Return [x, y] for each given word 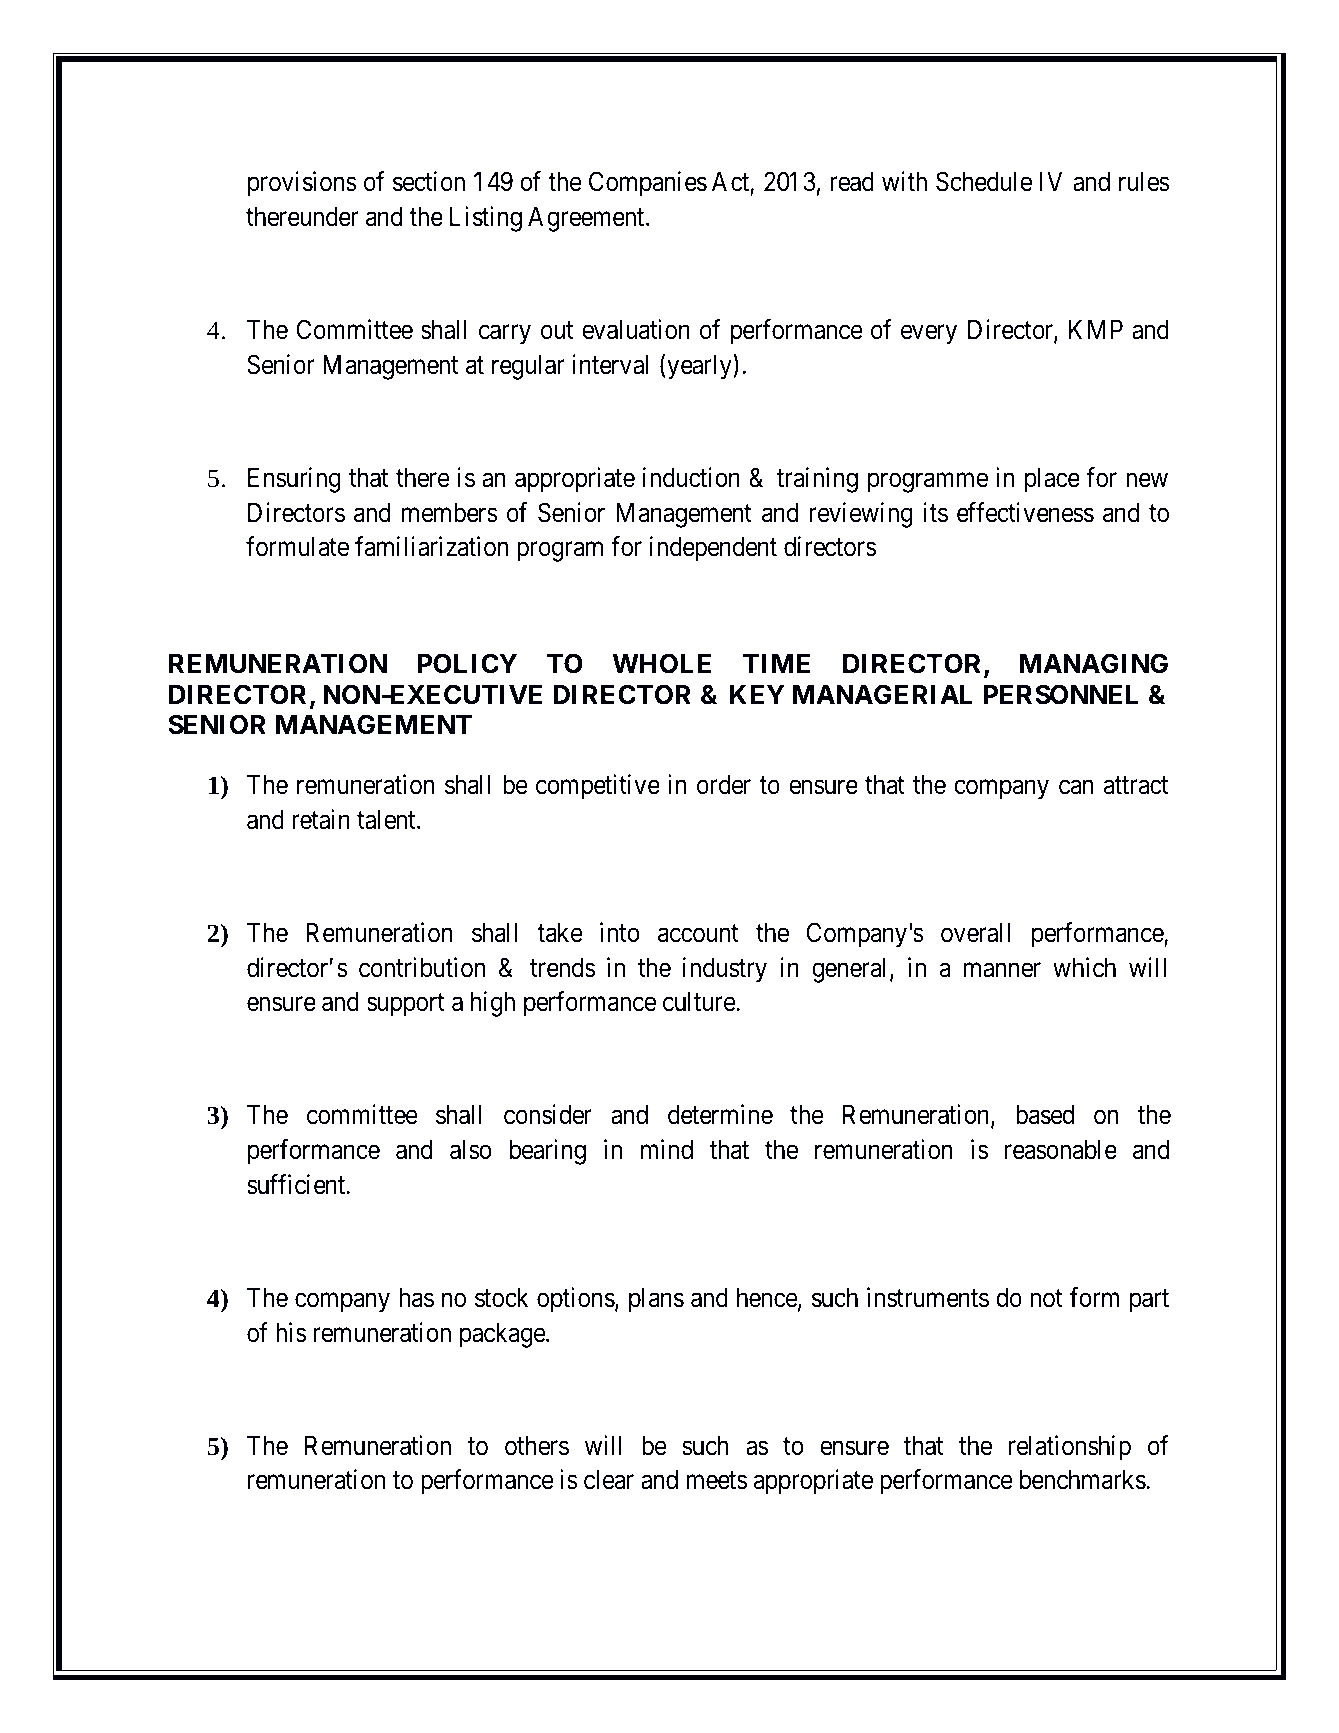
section [429, 181]
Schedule [984, 181]
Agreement [587, 219]
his [291, 1332]
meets [716, 1481]
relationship [1070, 1448]
